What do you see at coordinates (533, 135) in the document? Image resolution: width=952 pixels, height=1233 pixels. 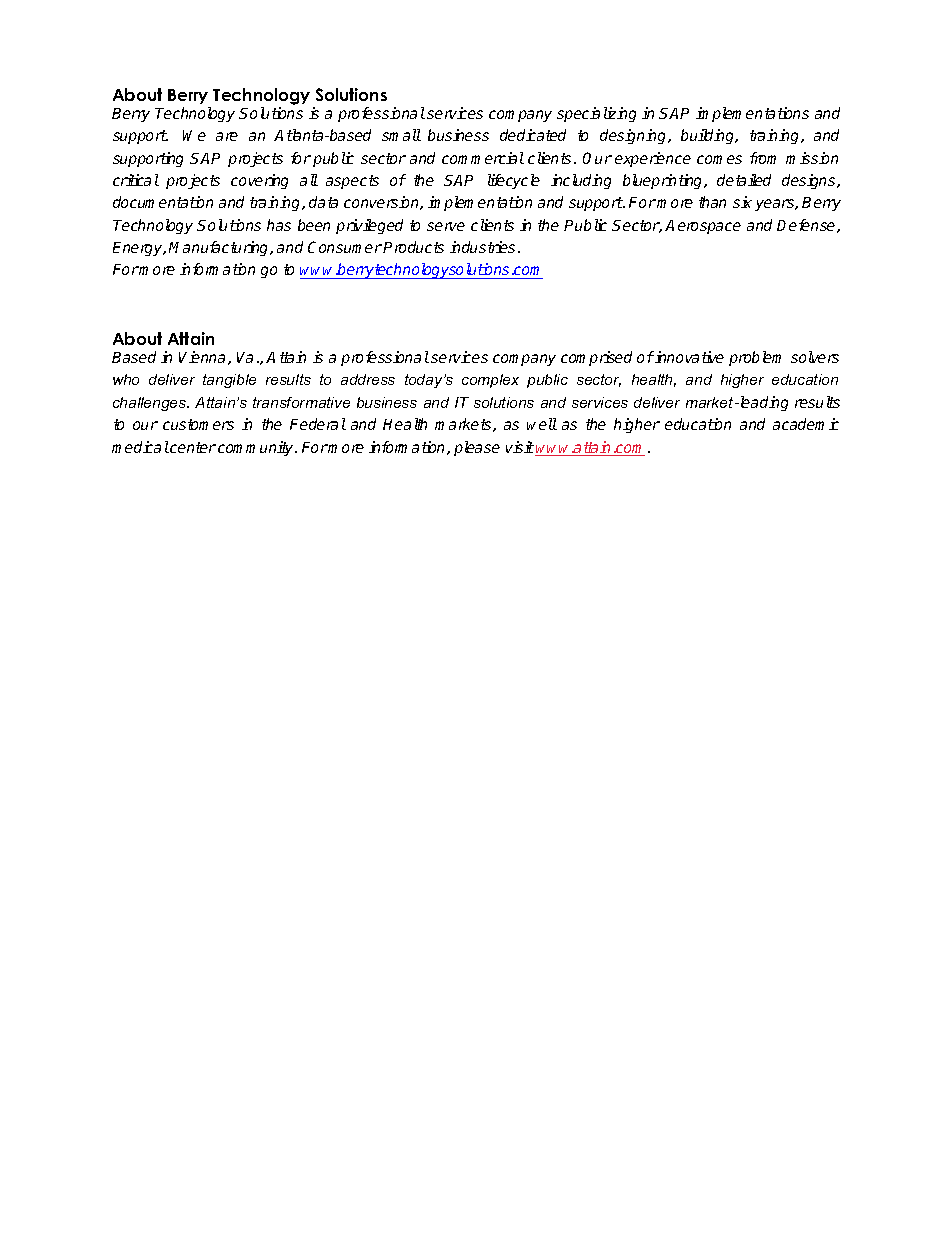 I see `dedicated` at bounding box center [533, 135].
